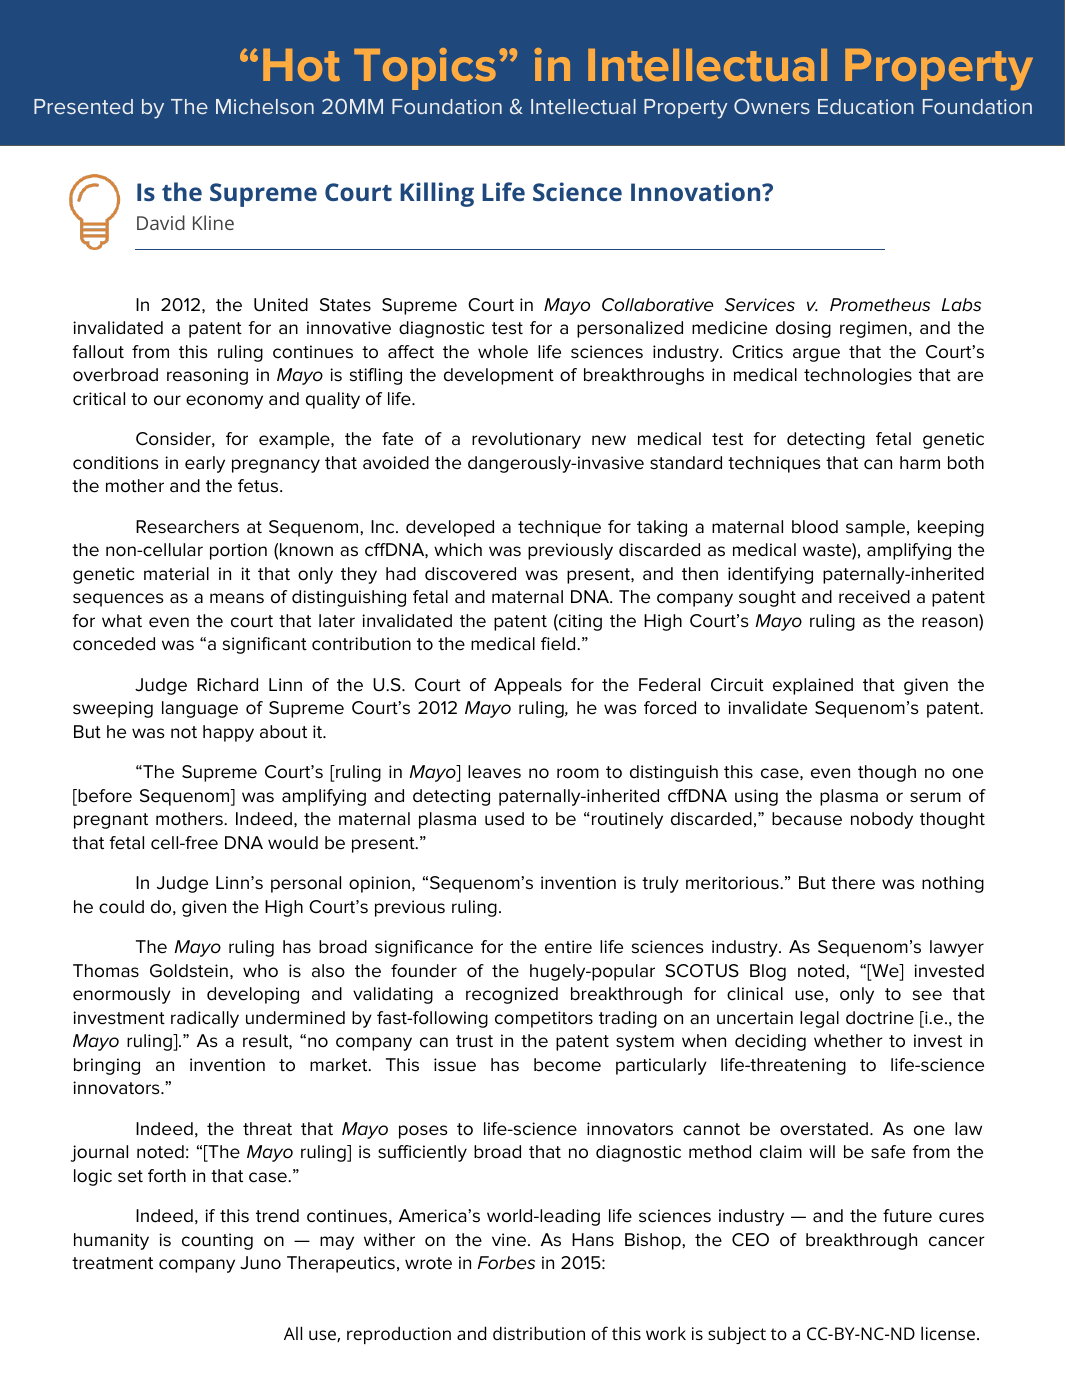  Describe the element at coordinates (260, 1263) in the screenshot. I see `Juno` at that location.
